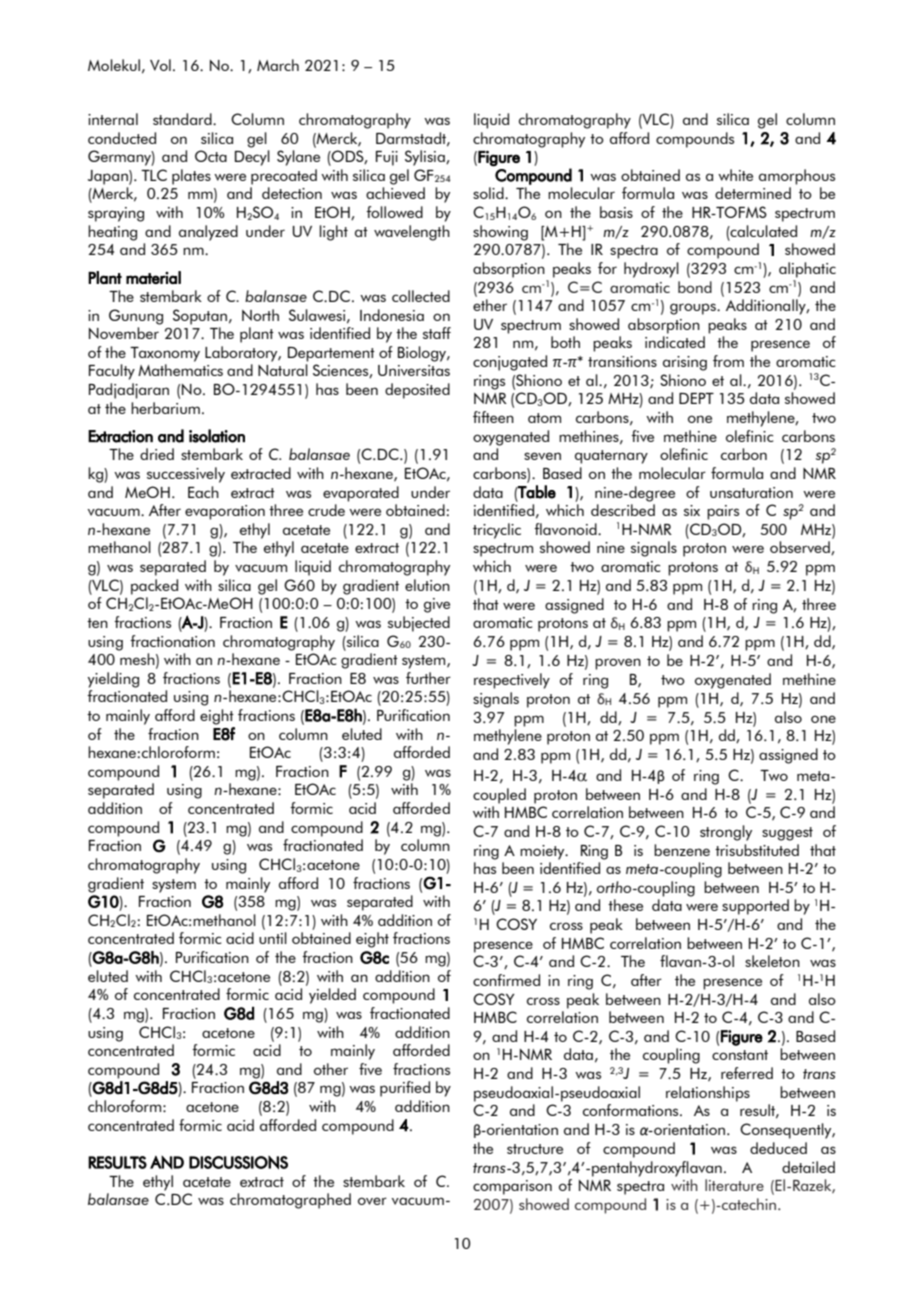  Describe the element at coordinates (136, 317) in the image. I see `Gunung` at that location.
